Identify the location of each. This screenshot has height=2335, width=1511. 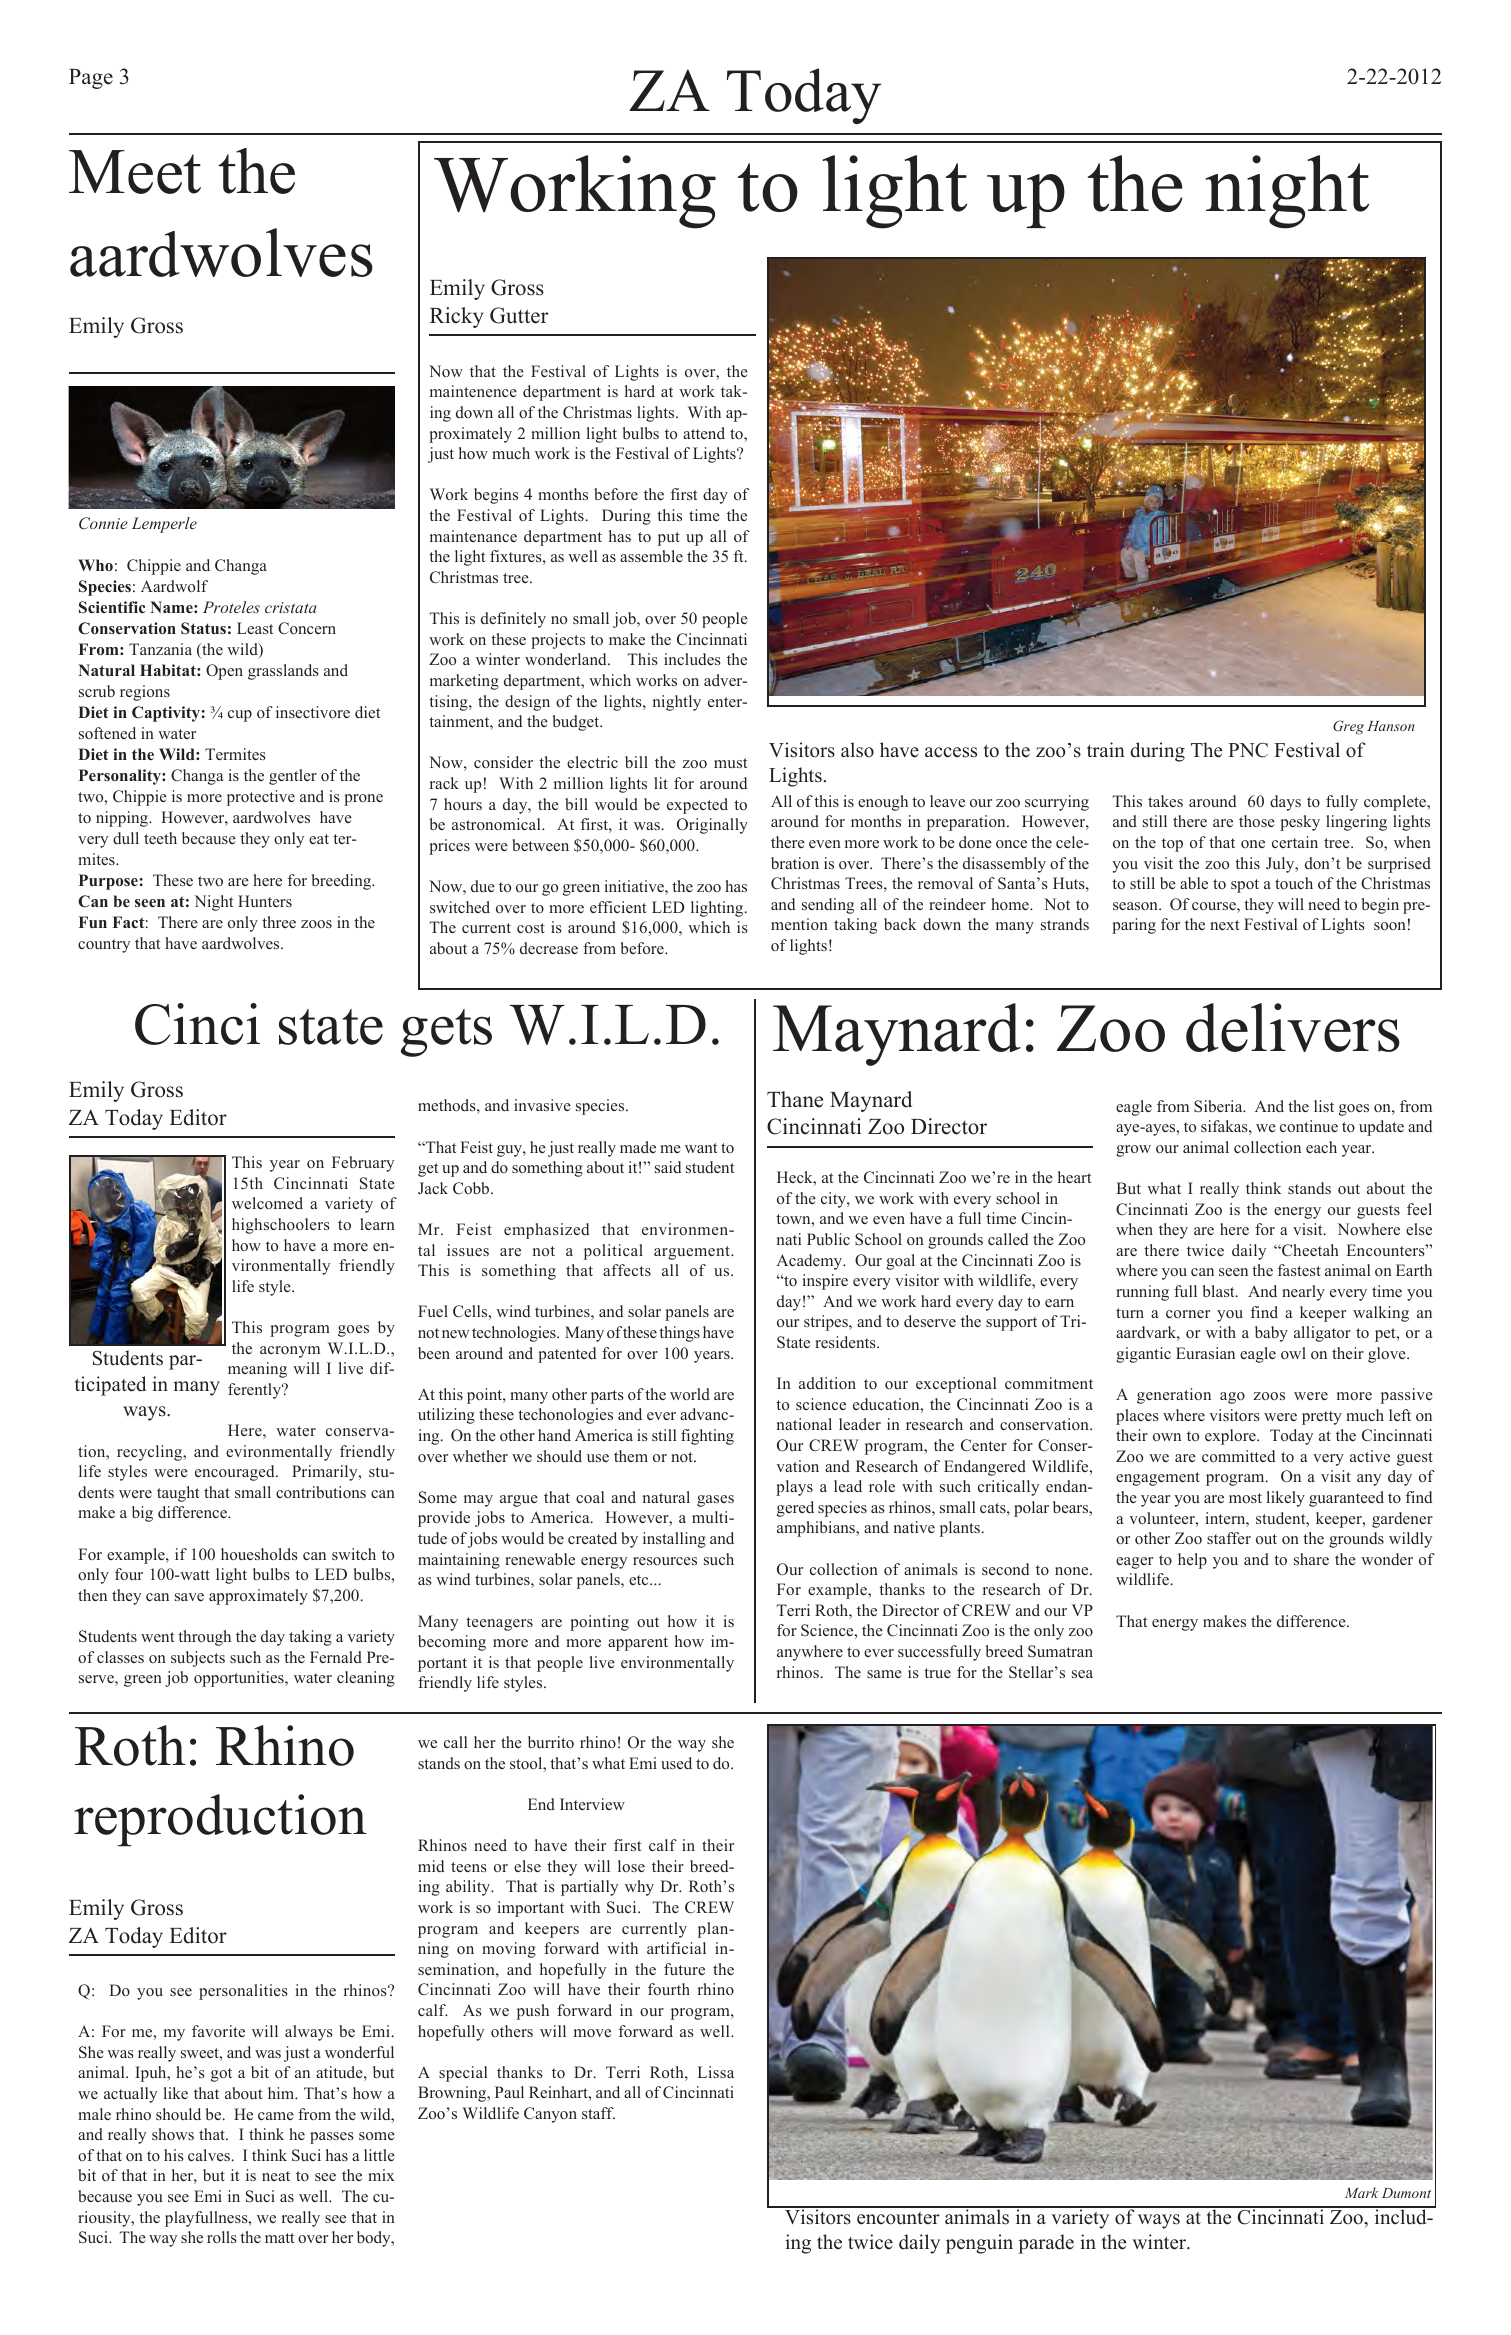
(1321, 1147).
